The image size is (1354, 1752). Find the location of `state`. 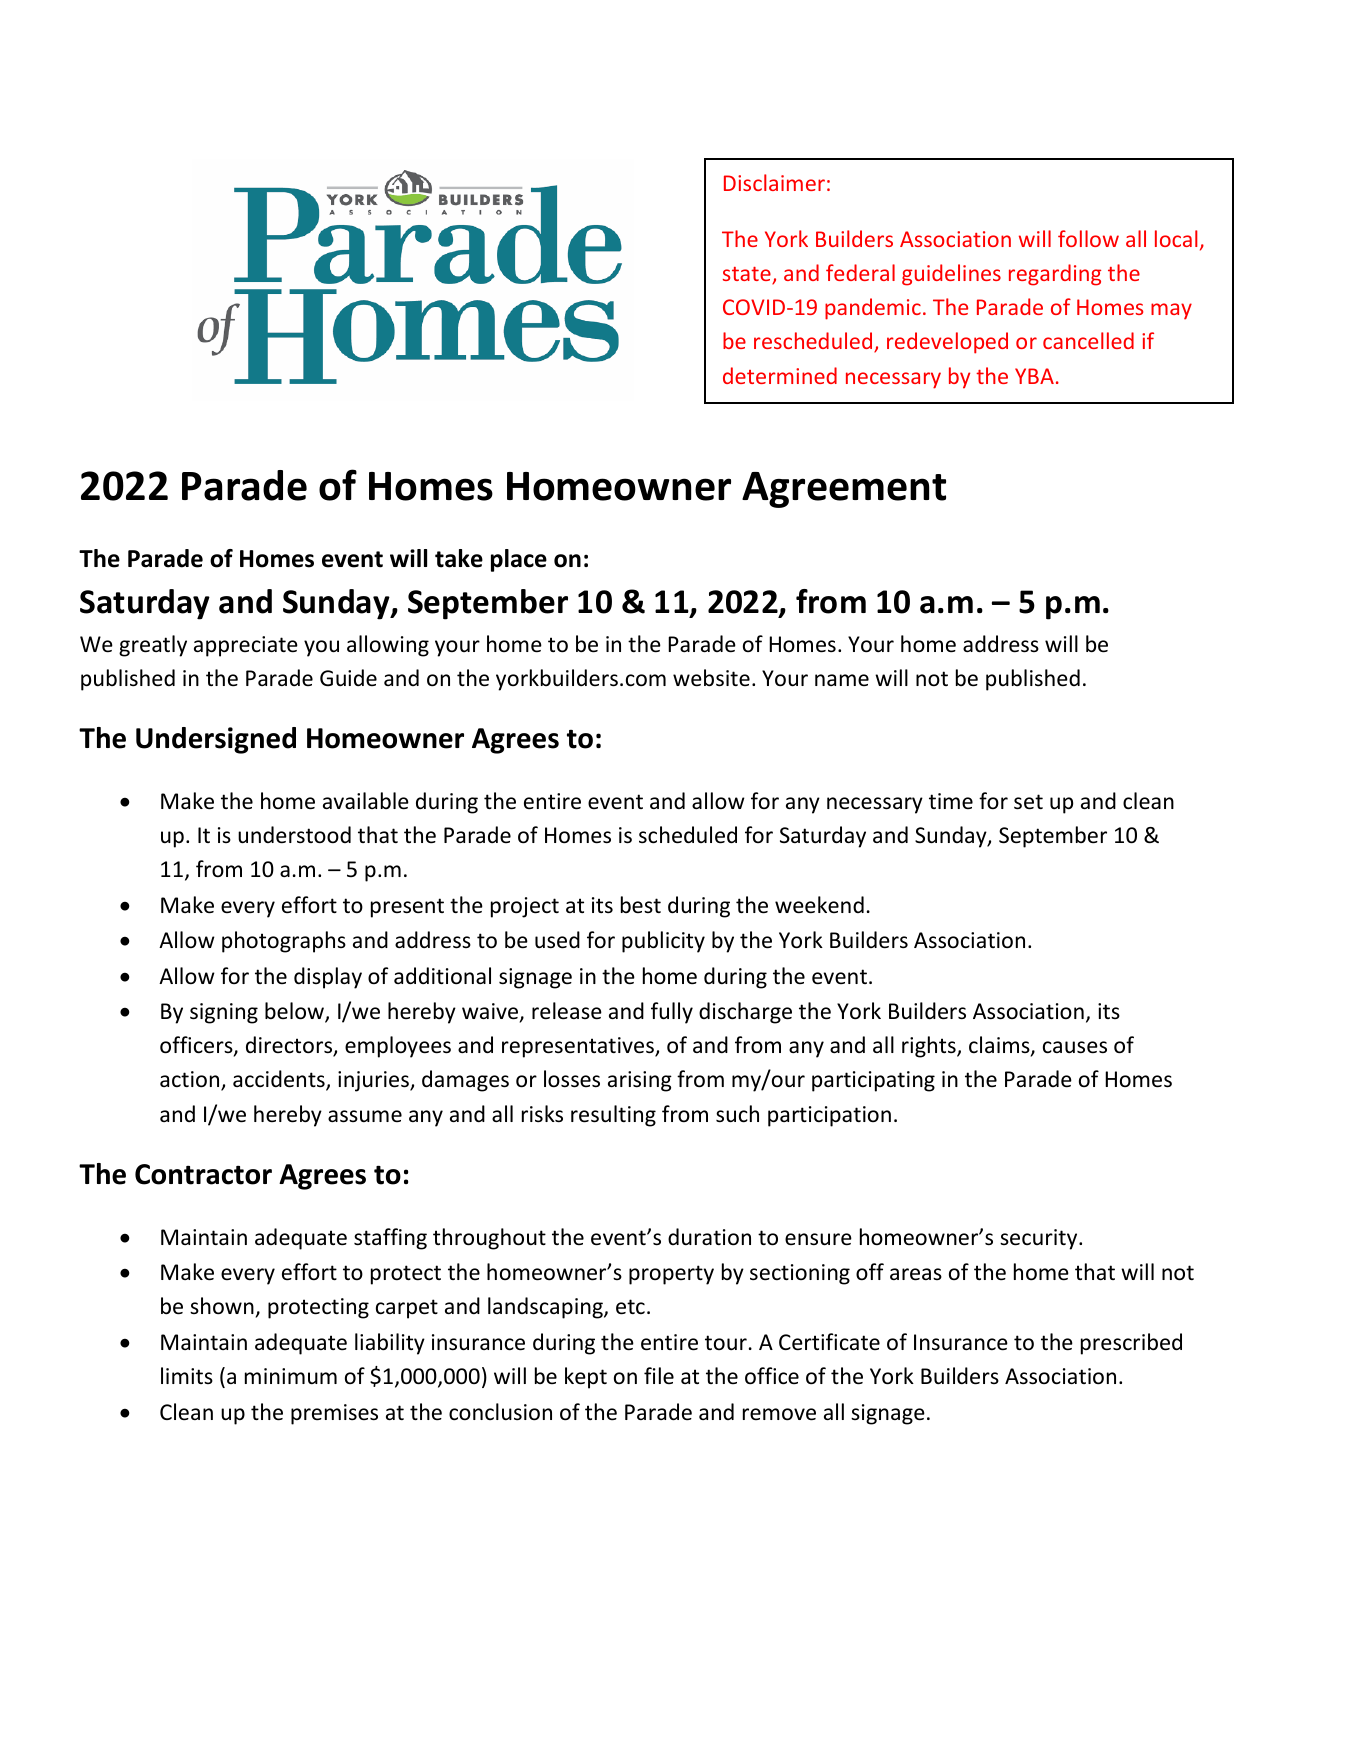

state is located at coordinates (748, 275).
